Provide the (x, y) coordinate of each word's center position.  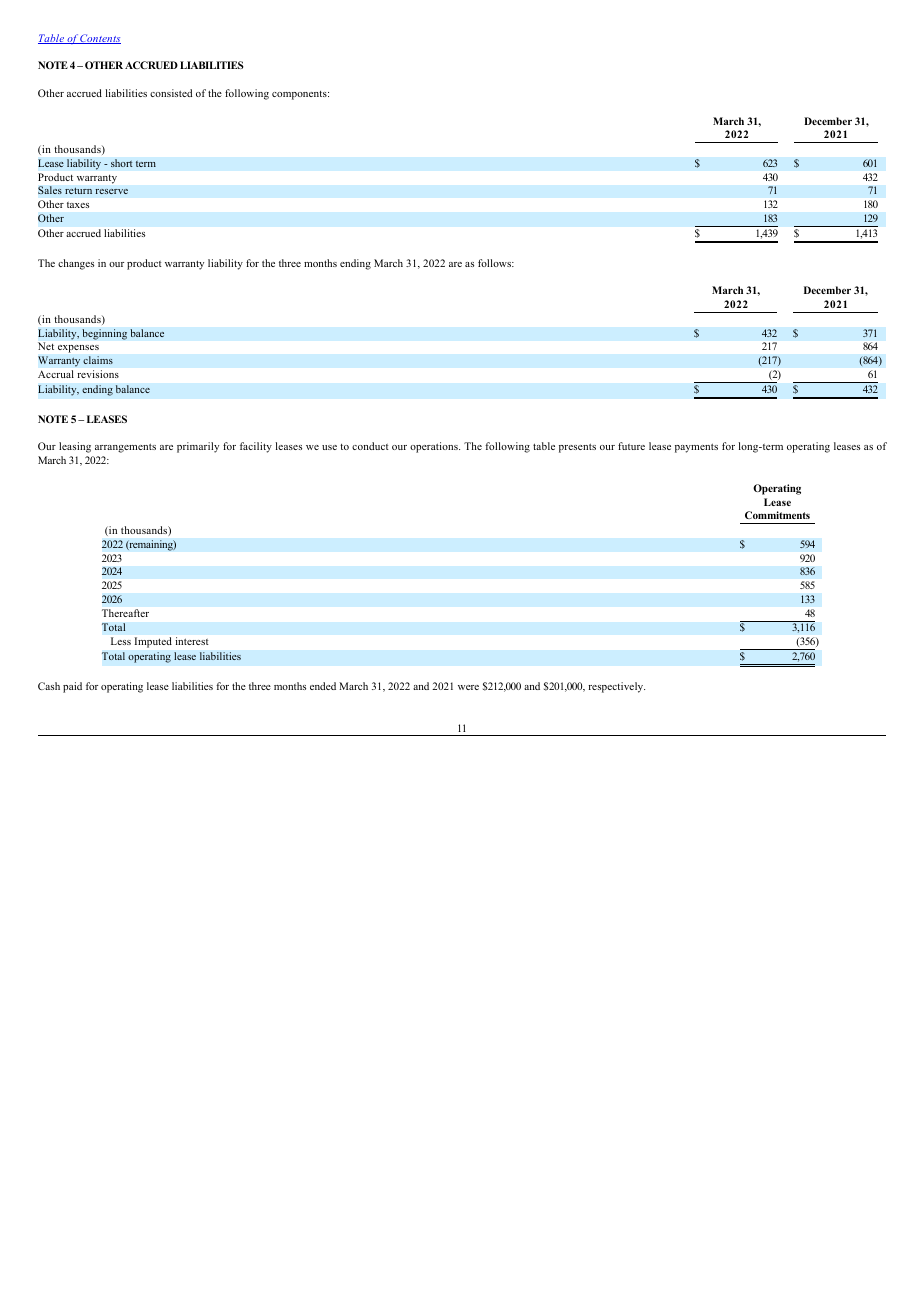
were (468, 687)
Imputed (153, 642)
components (300, 95)
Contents (100, 39)
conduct (370, 446)
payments (696, 448)
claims (98, 360)
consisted (171, 93)
